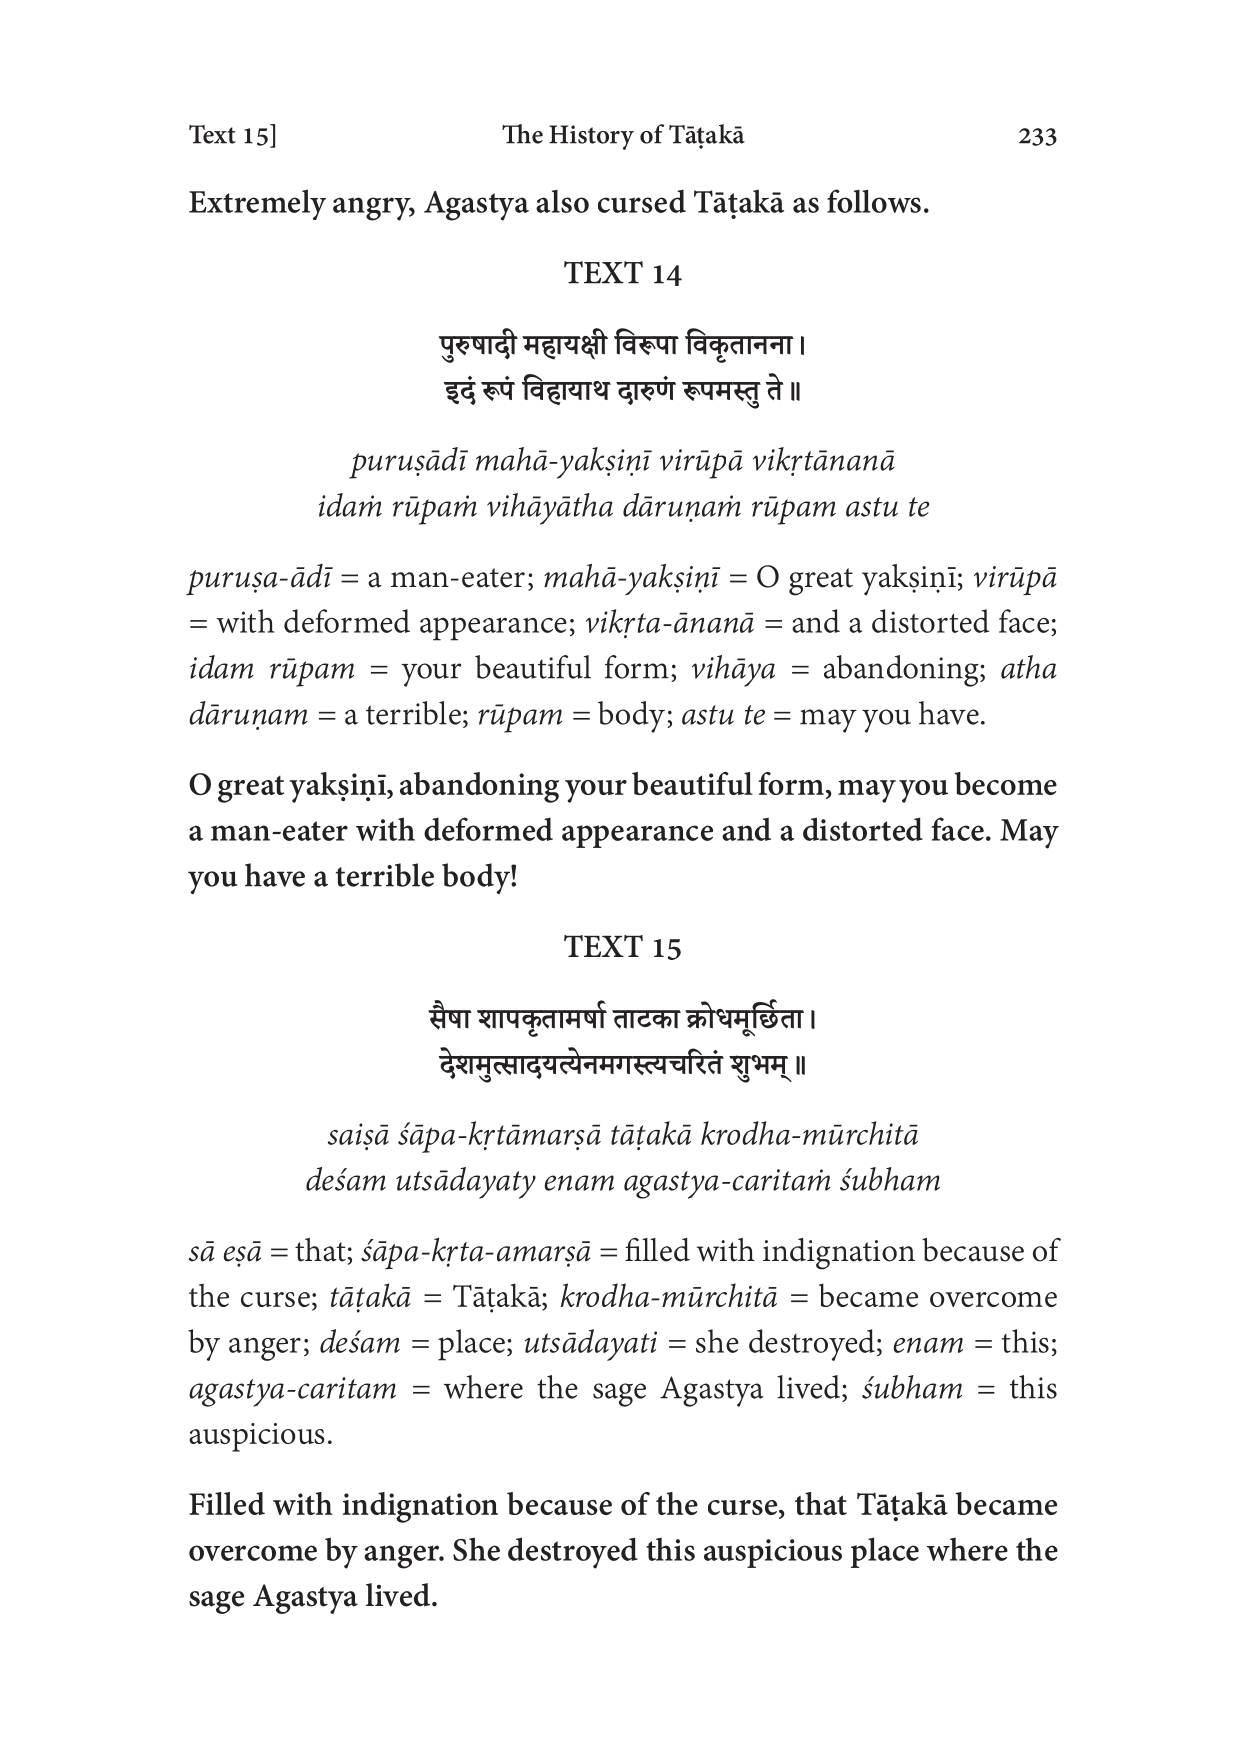 This image has height=1762, width=1246. What do you see at coordinates (1005, 783) in the image?
I see `become` at bounding box center [1005, 783].
